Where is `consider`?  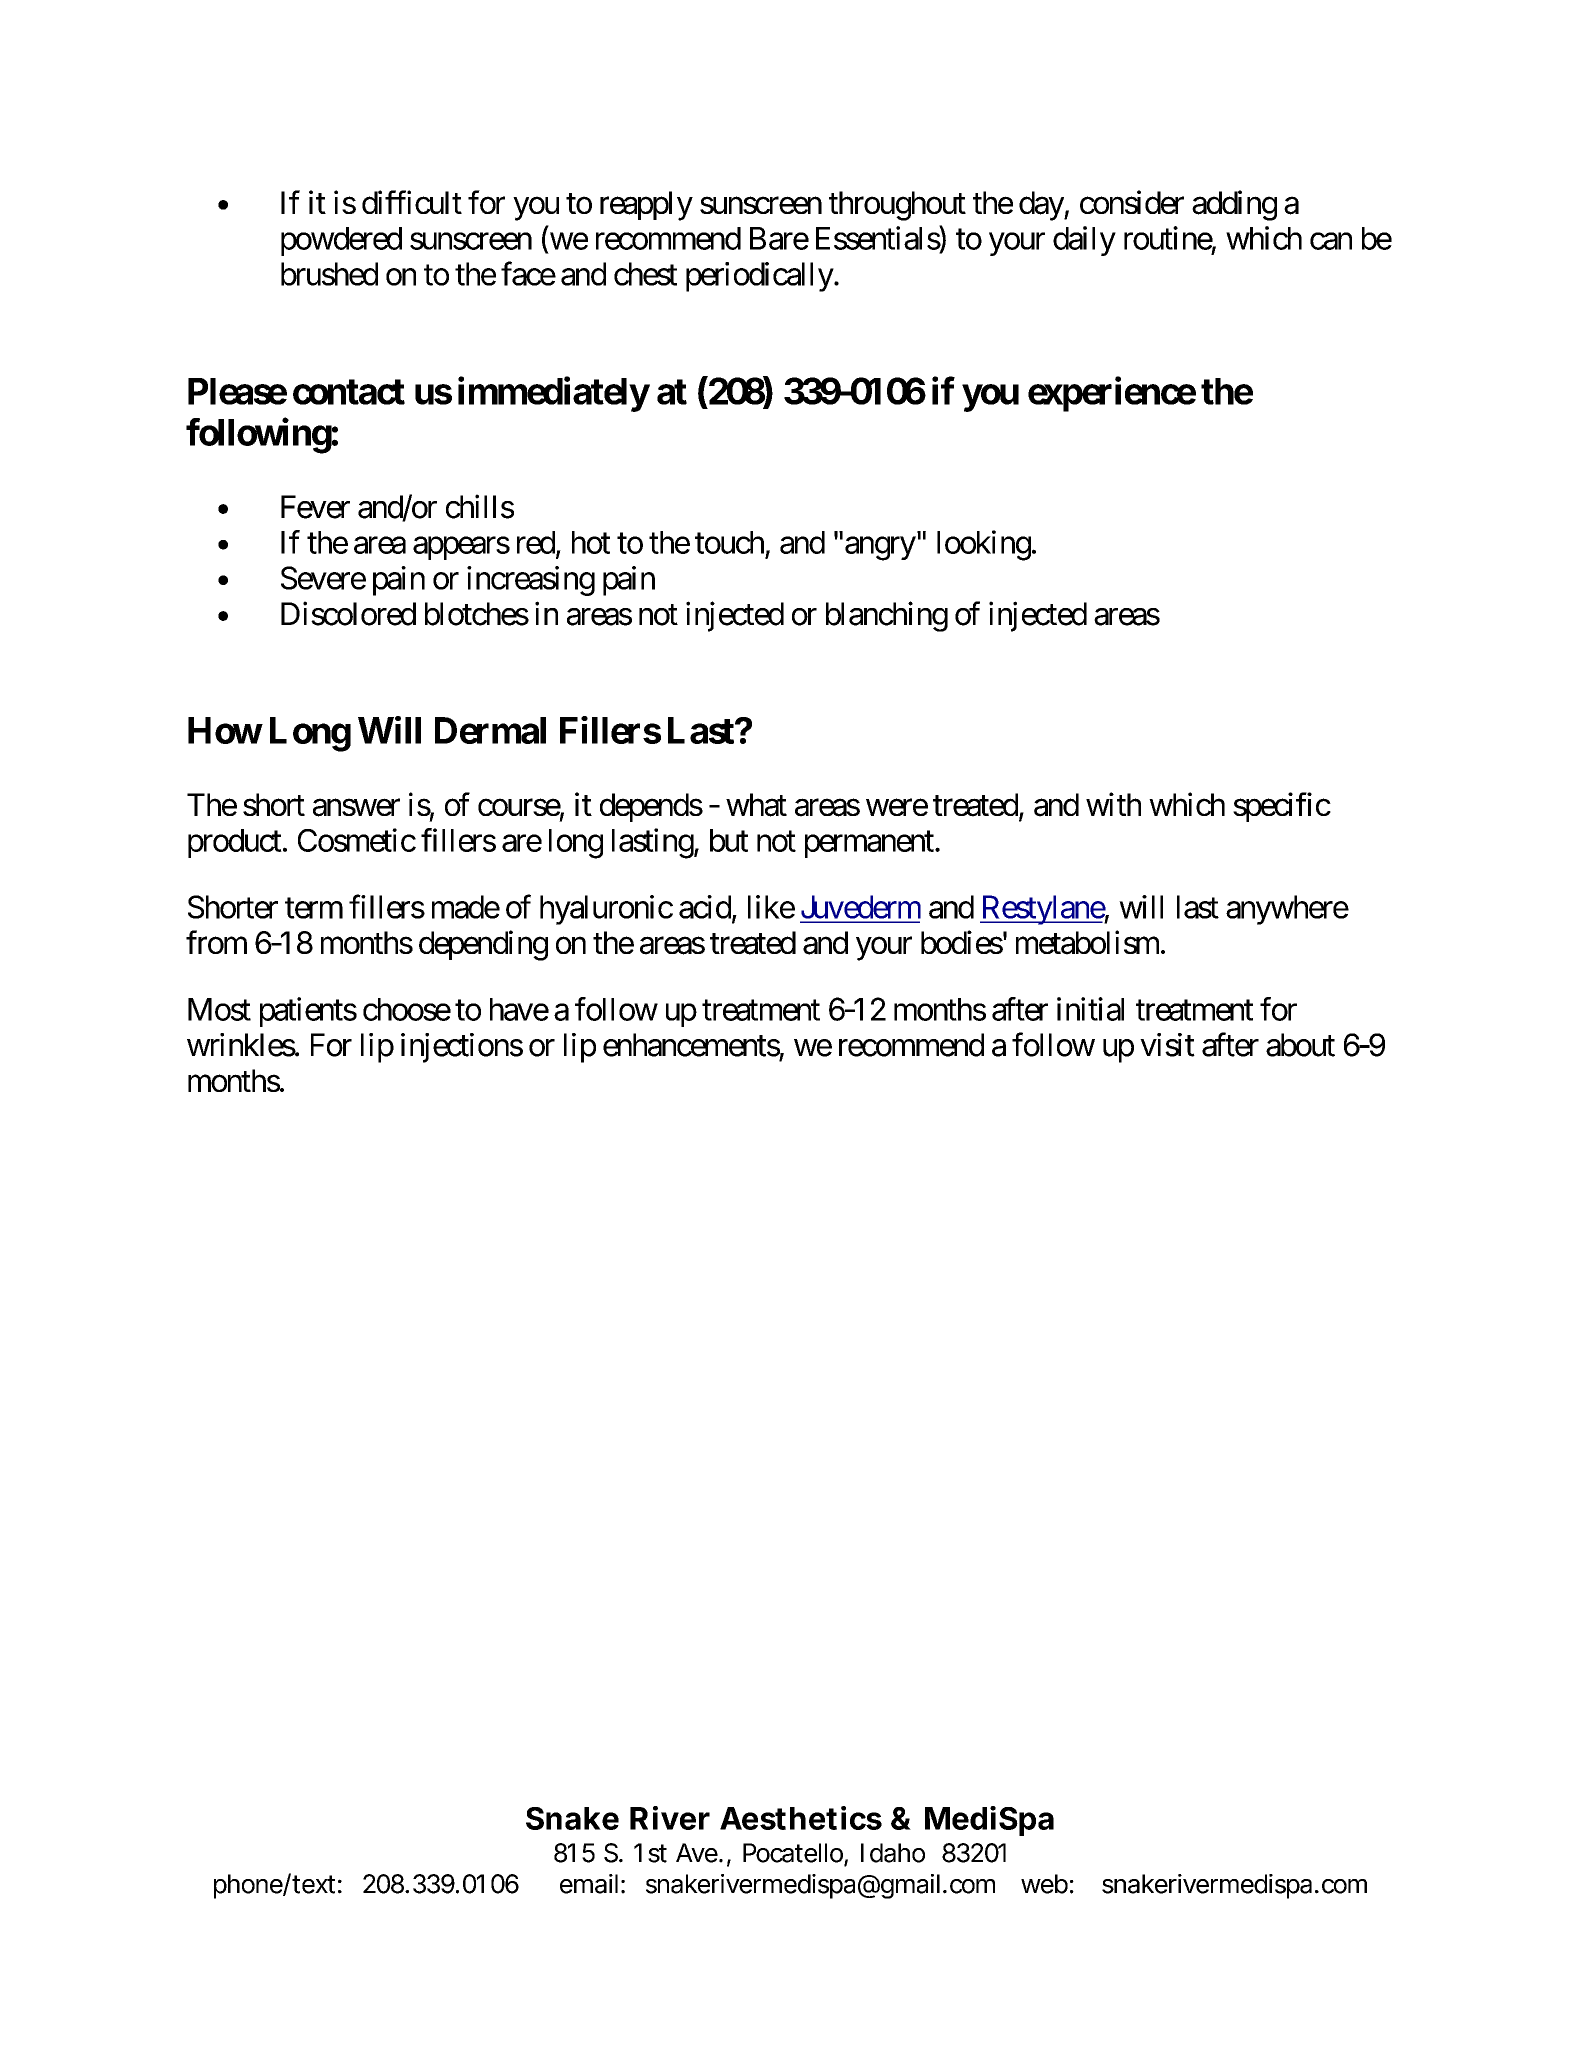 consider is located at coordinates (1132, 202).
